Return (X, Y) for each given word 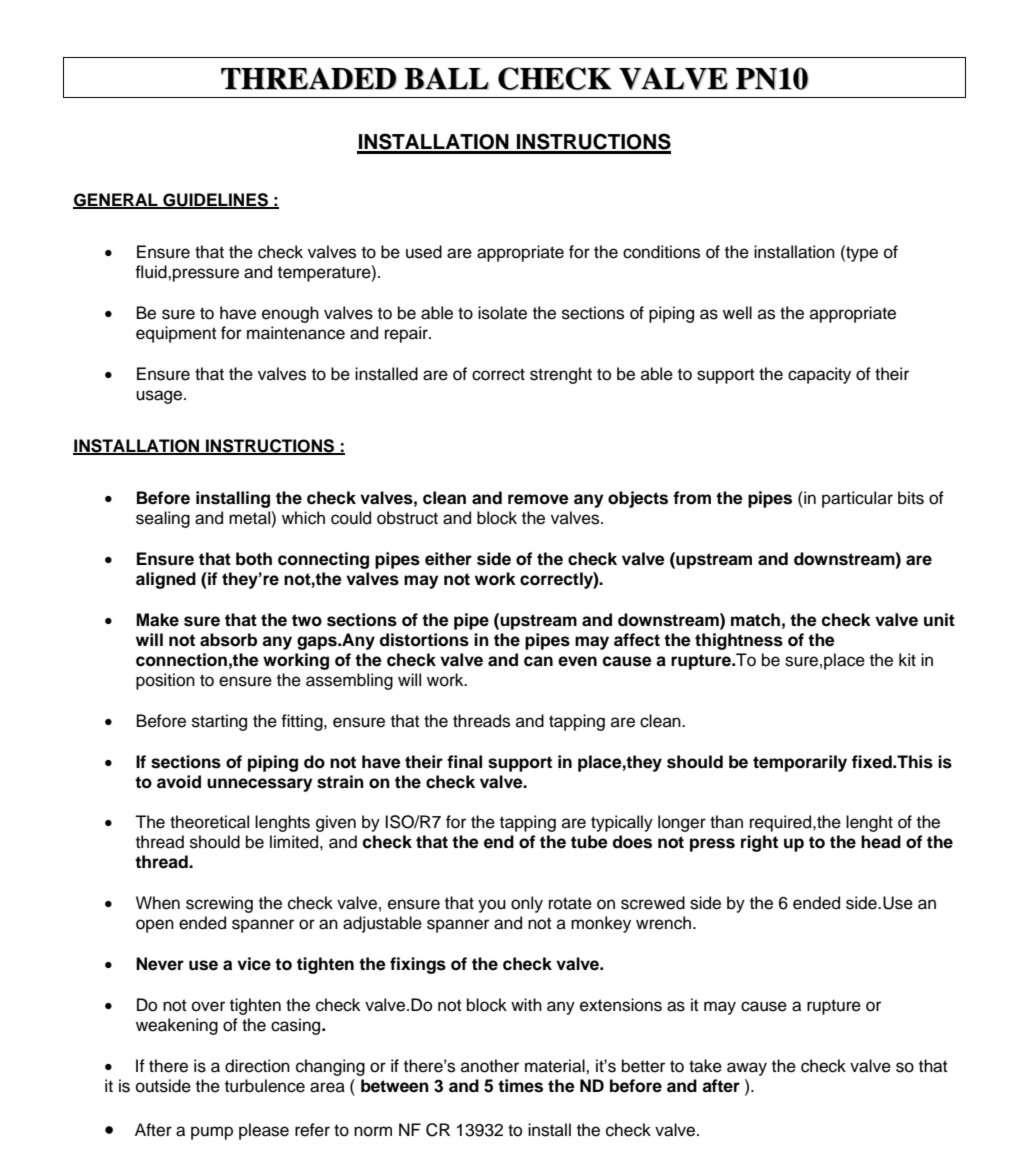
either (448, 559)
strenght (561, 375)
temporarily (800, 763)
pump (212, 1133)
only (527, 904)
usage (160, 397)
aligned (166, 580)
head (881, 842)
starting (219, 722)
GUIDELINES (215, 200)
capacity (819, 375)
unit (939, 619)
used (424, 252)
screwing (219, 904)
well (737, 313)
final (464, 762)
